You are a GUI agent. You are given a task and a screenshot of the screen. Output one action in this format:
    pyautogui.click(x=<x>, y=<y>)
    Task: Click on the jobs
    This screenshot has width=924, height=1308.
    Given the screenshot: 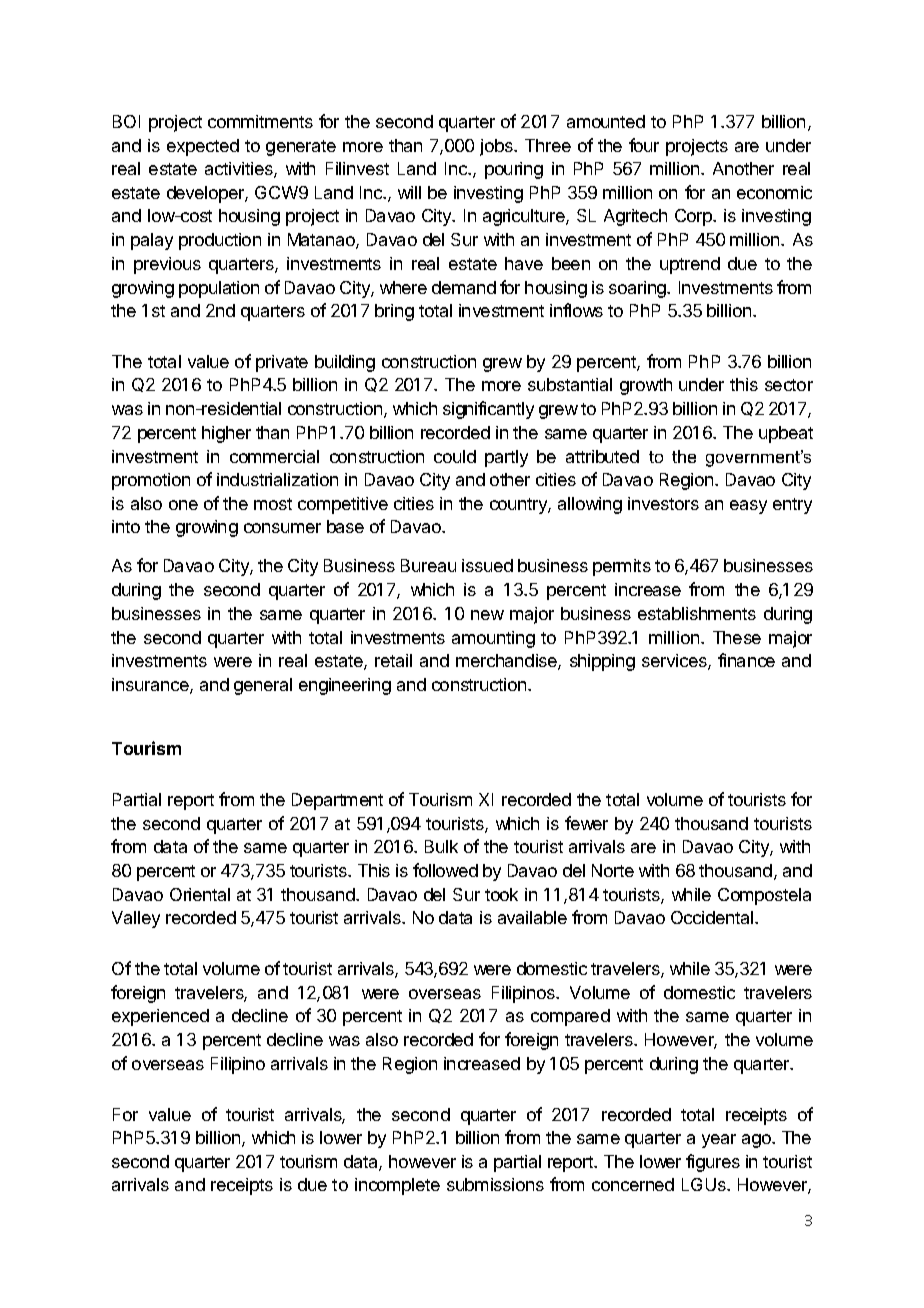 What is the action you would take?
    pyautogui.click(x=497, y=147)
